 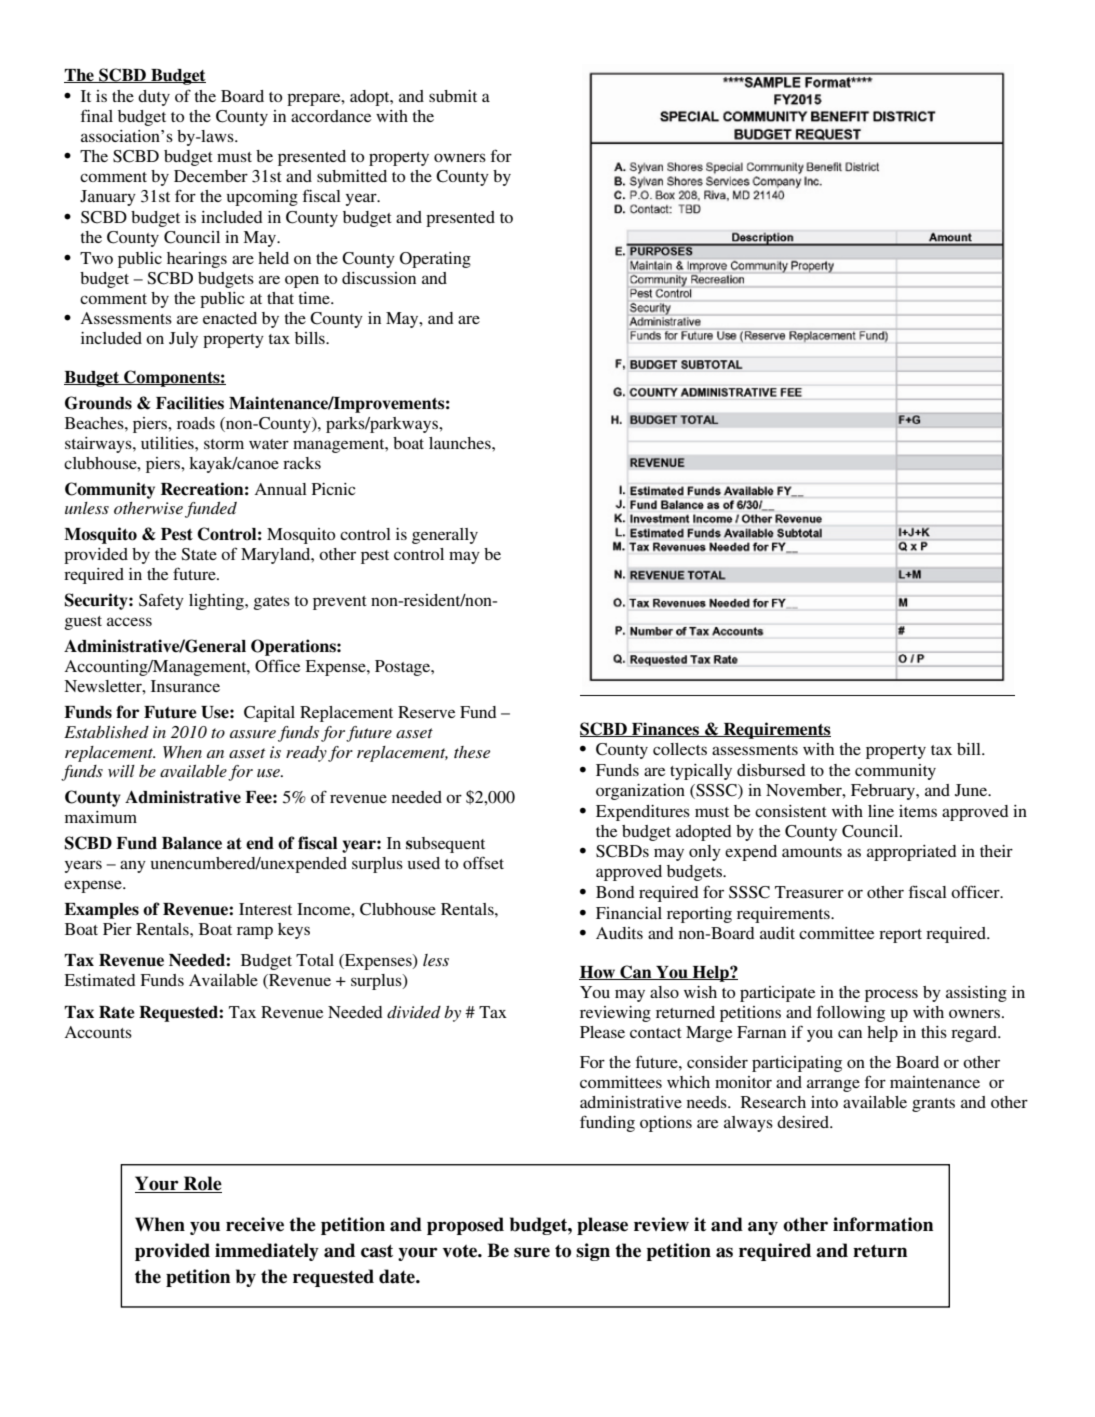 I want to click on accordance, so click(x=331, y=116).
